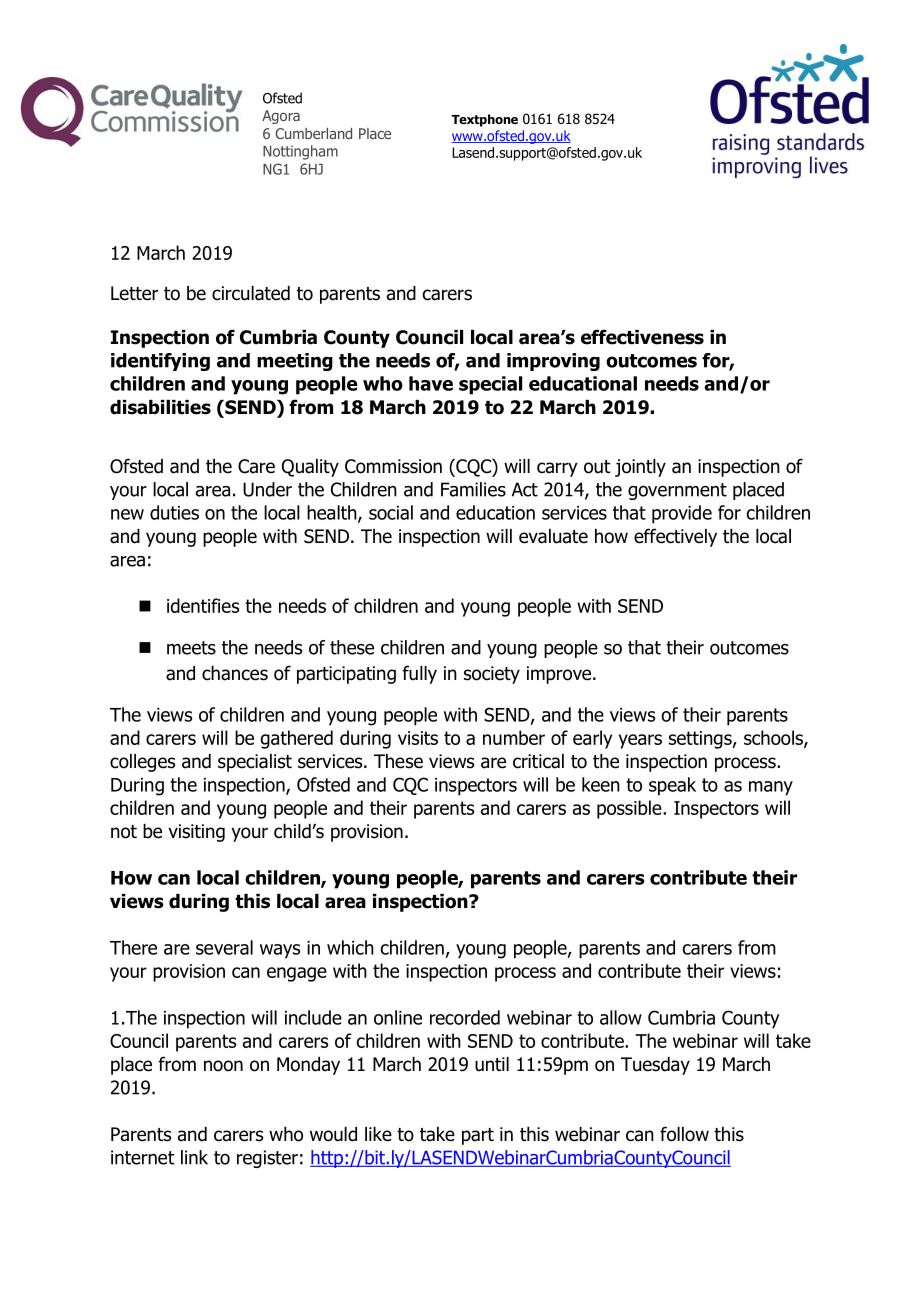  Describe the element at coordinates (281, 117) in the screenshot. I see `Agora` at that location.
